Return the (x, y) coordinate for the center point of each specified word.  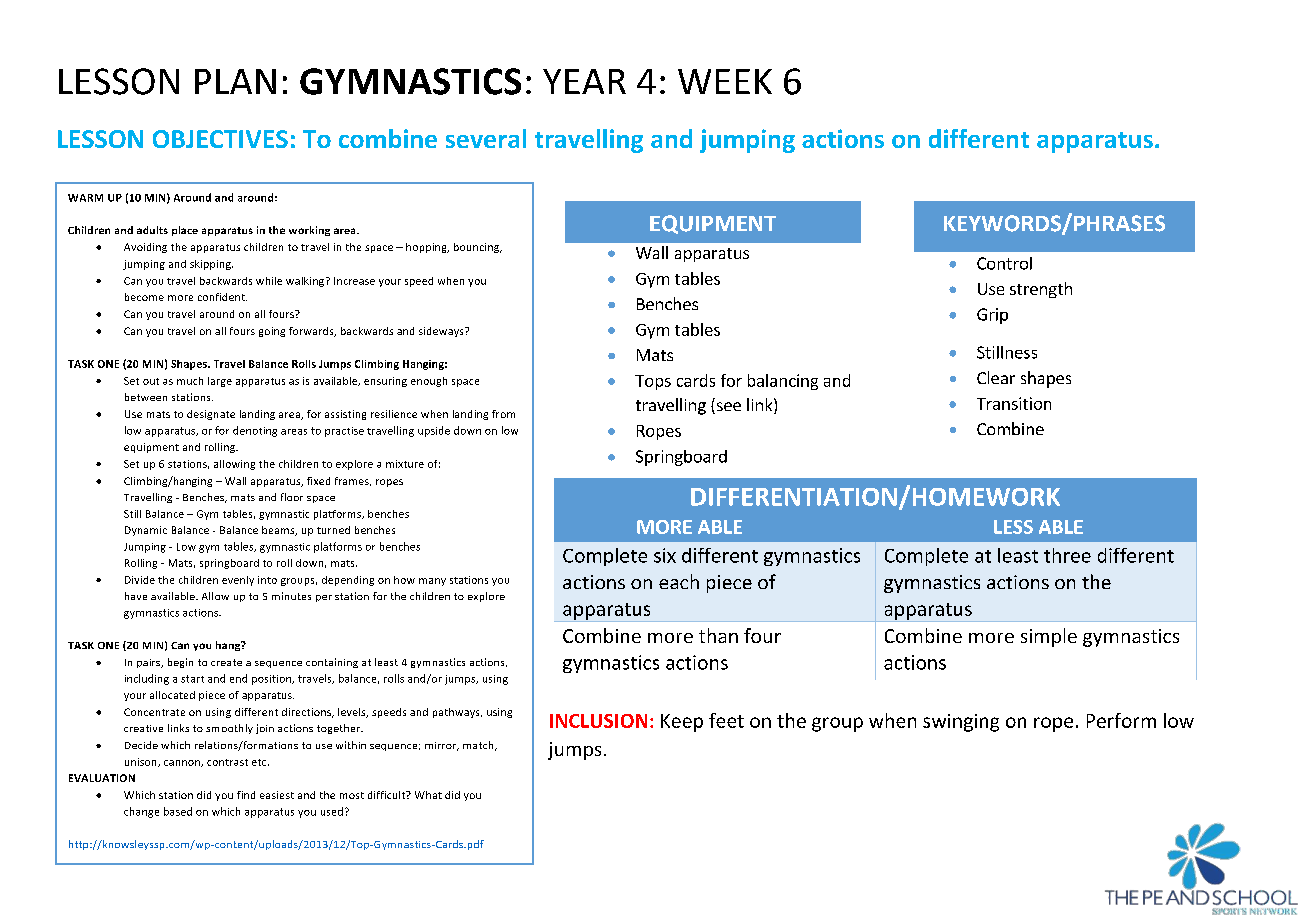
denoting (255, 431)
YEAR (584, 81)
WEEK (725, 81)
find (246, 795)
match (479, 746)
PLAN (235, 81)
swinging (961, 723)
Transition (1014, 403)
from (503, 414)
